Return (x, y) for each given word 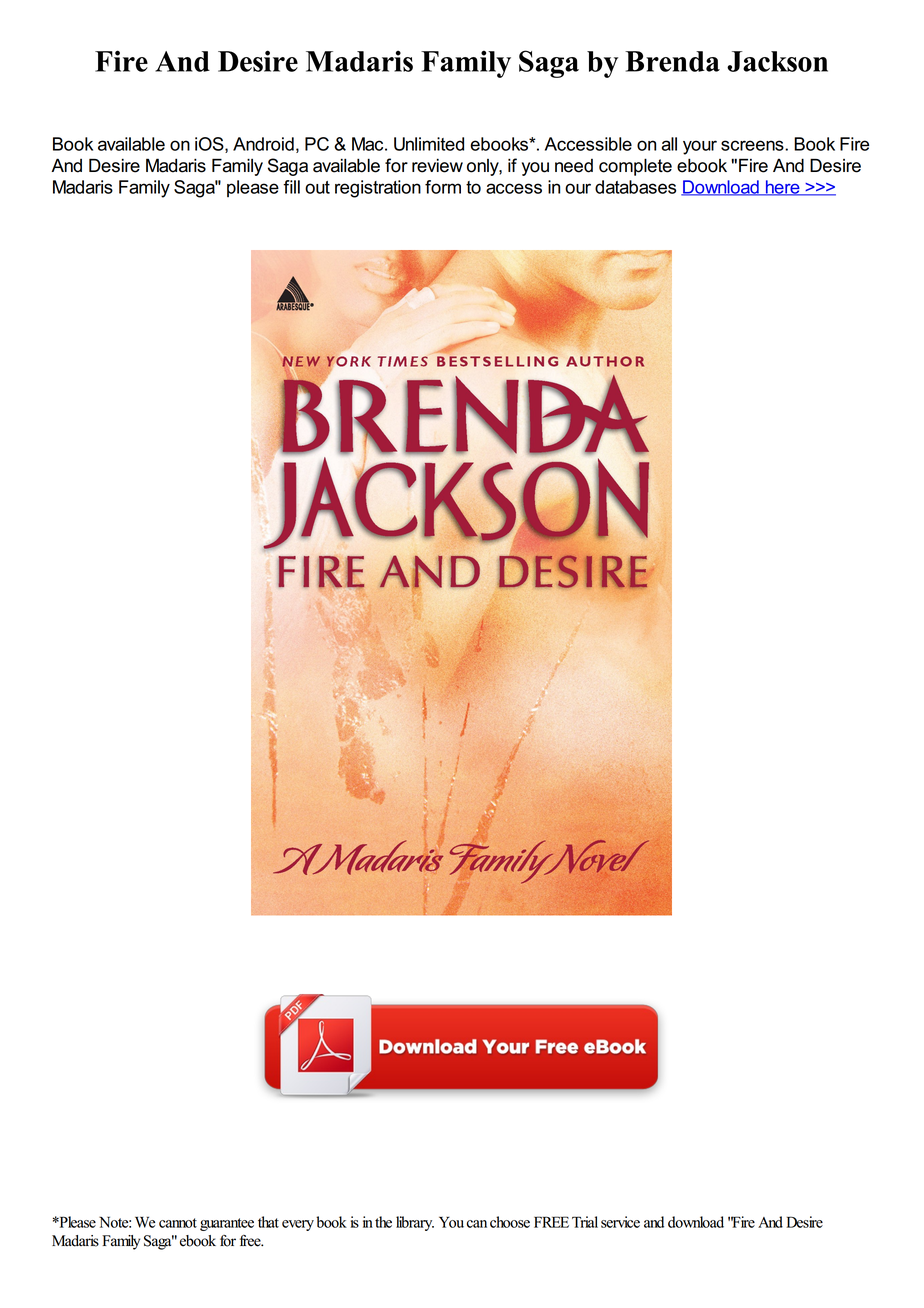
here (782, 188)
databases (635, 187)
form (443, 187)
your (700, 147)
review (437, 166)
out (317, 187)
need (574, 166)
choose (510, 1222)
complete (635, 167)
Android (263, 144)
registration (378, 189)
